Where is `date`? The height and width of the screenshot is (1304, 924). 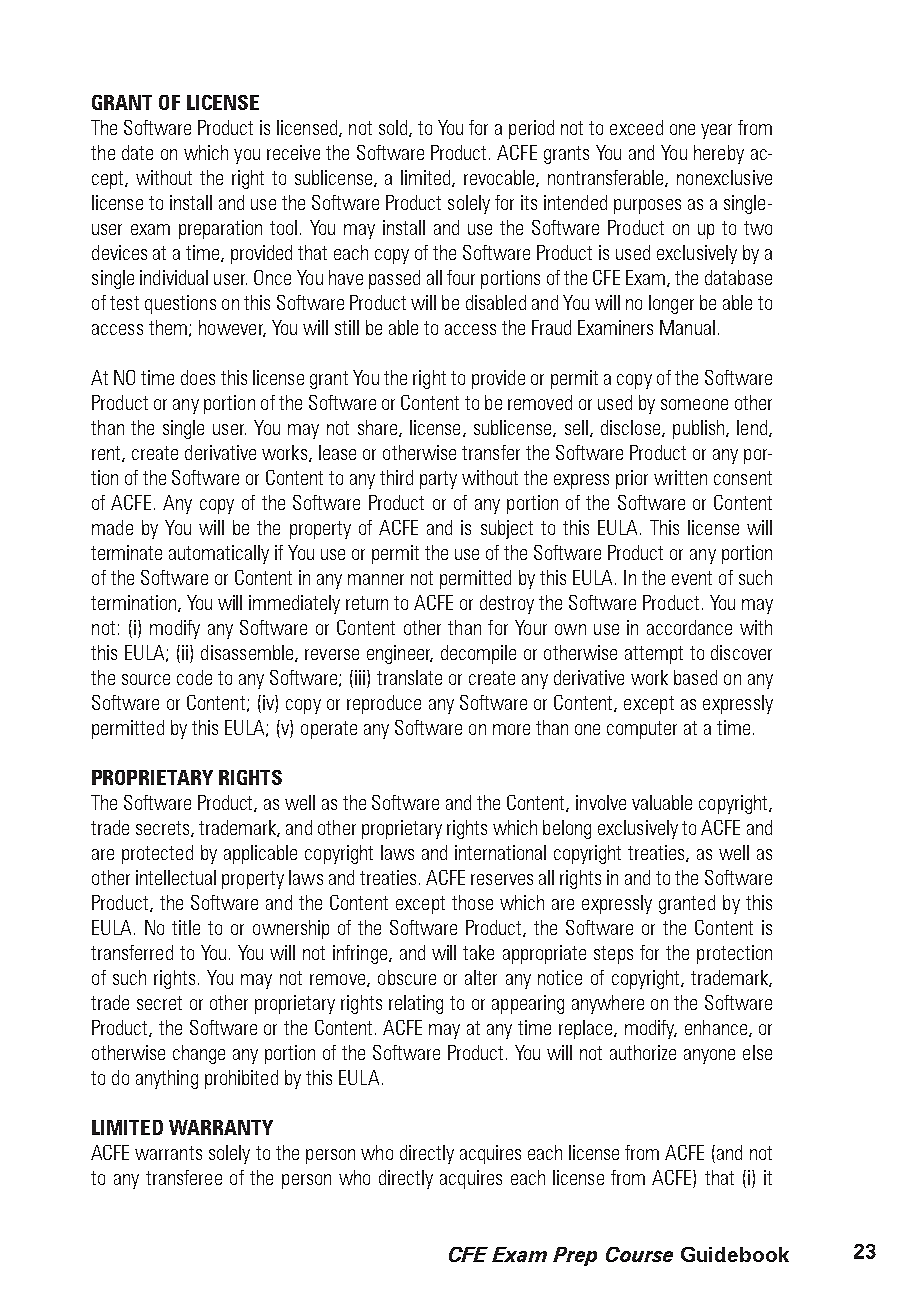 date is located at coordinates (137, 152).
